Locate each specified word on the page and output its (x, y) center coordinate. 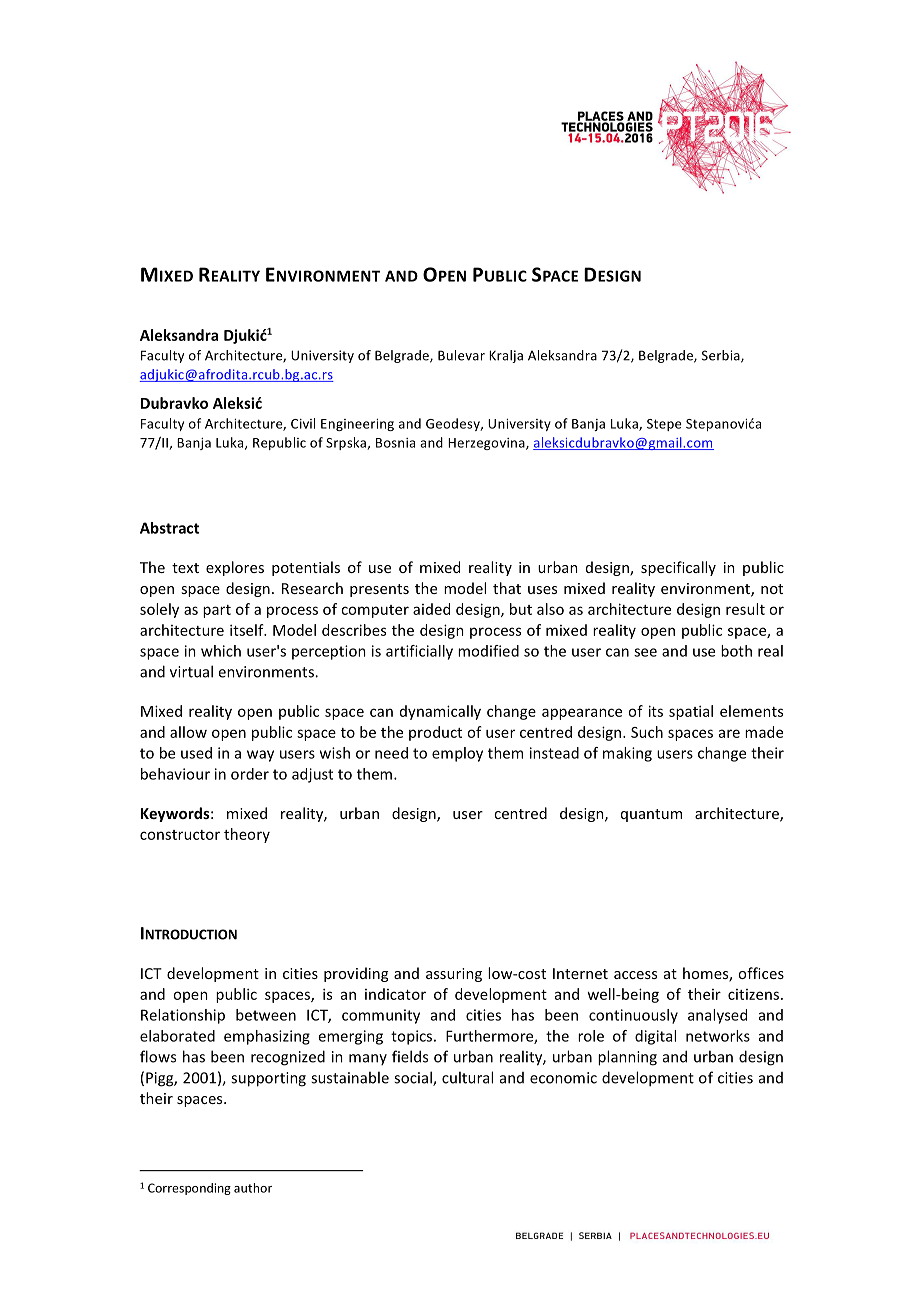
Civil (303, 423)
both (736, 651)
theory (247, 835)
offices (761, 973)
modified (488, 651)
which (221, 651)
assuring (454, 975)
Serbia (722, 356)
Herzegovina (487, 444)
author (253, 1188)
